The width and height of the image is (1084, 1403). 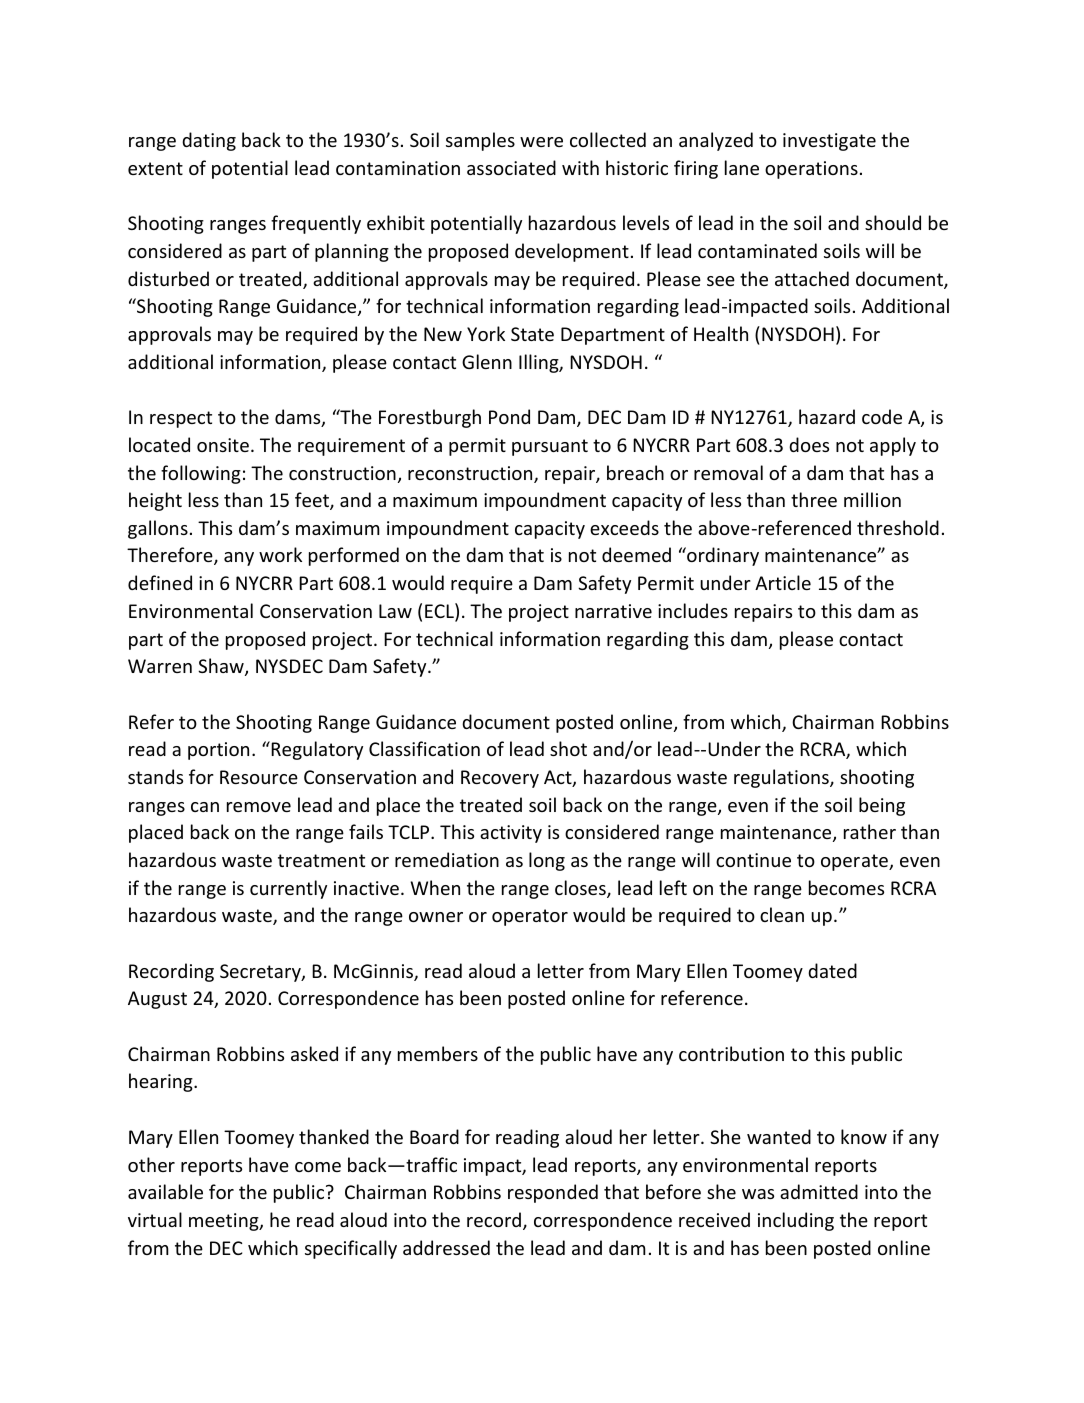 I want to click on associated, so click(x=511, y=167).
